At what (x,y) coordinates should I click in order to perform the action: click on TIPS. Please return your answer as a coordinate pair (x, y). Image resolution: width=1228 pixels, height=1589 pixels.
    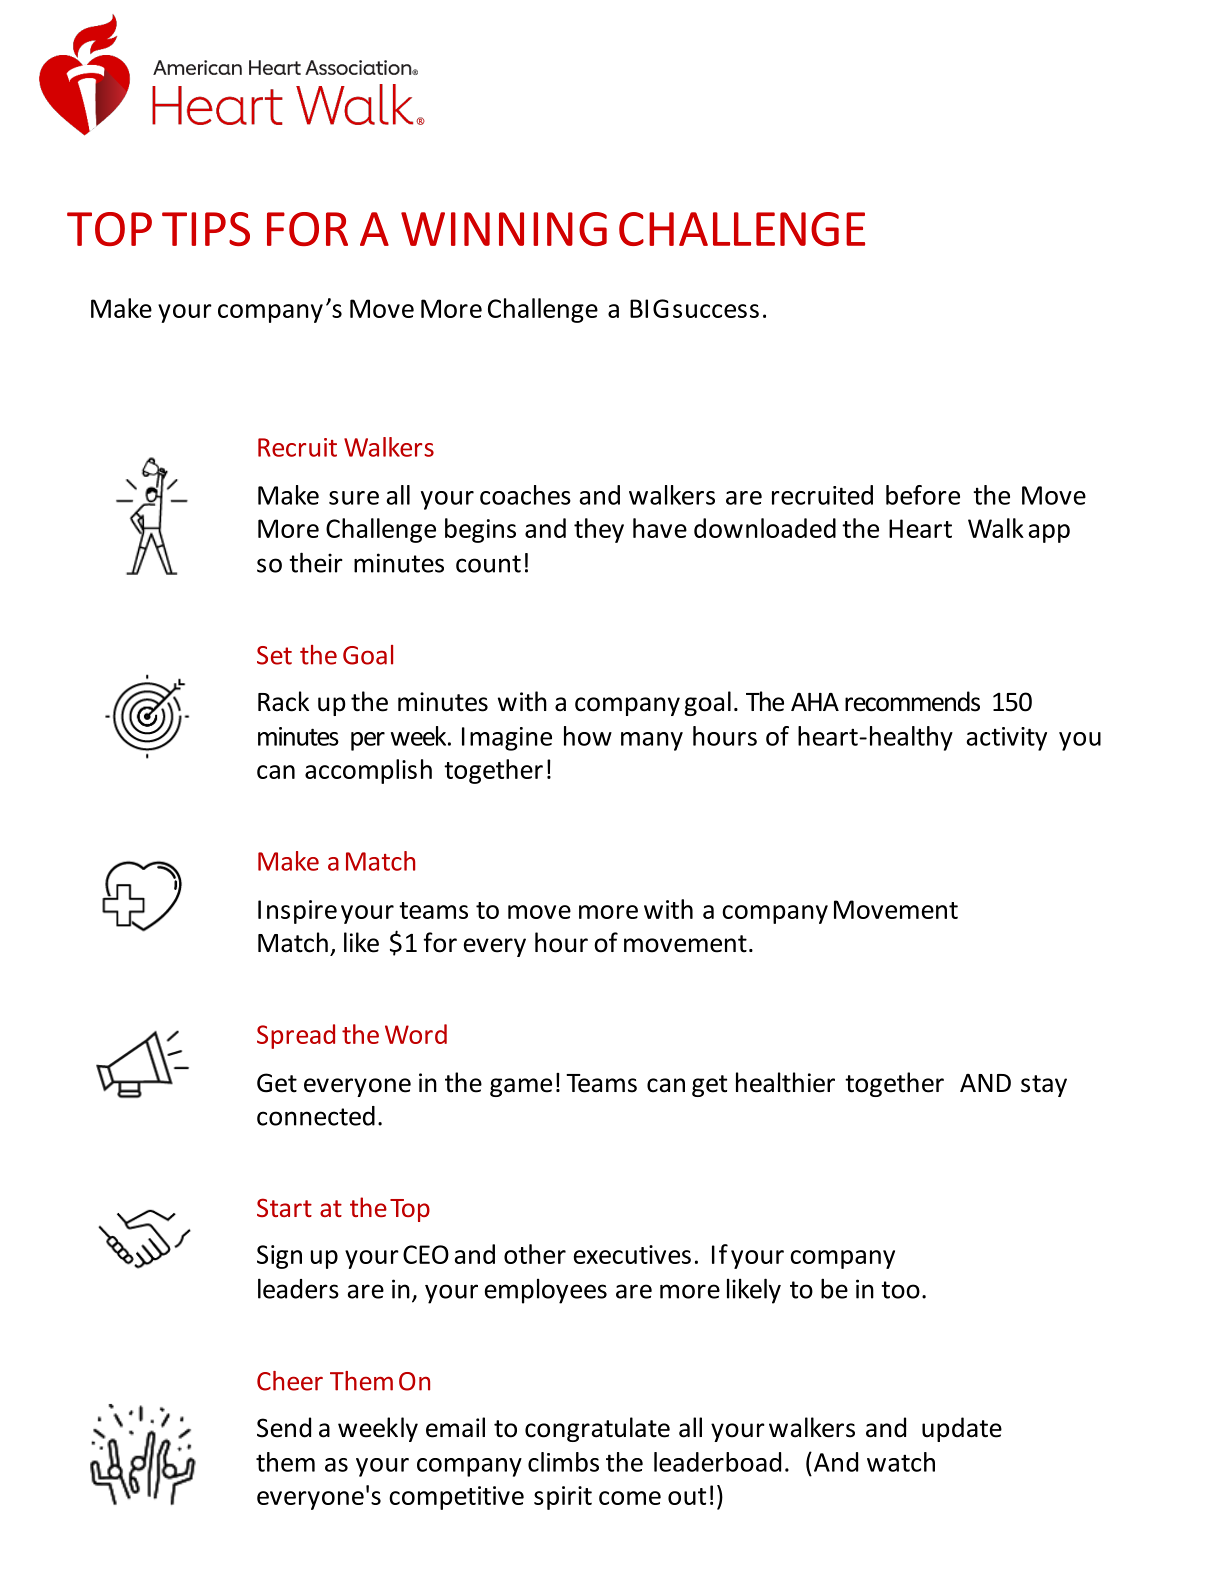
    Looking at the image, I should click on (206, 229).
